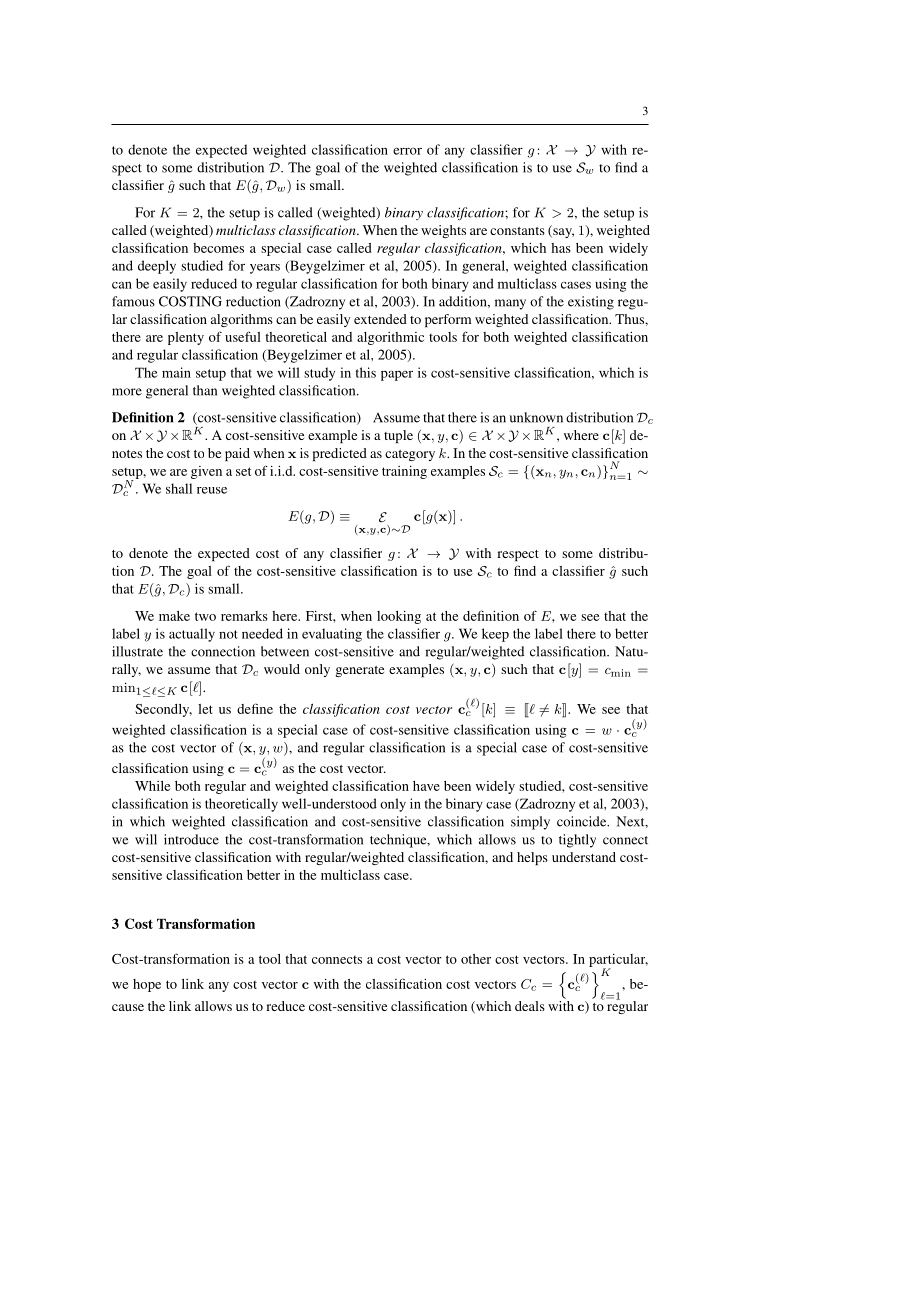  What do you see at coordinates (366, 372) in the image?
I see `this` at bounding box center [366, 372].
